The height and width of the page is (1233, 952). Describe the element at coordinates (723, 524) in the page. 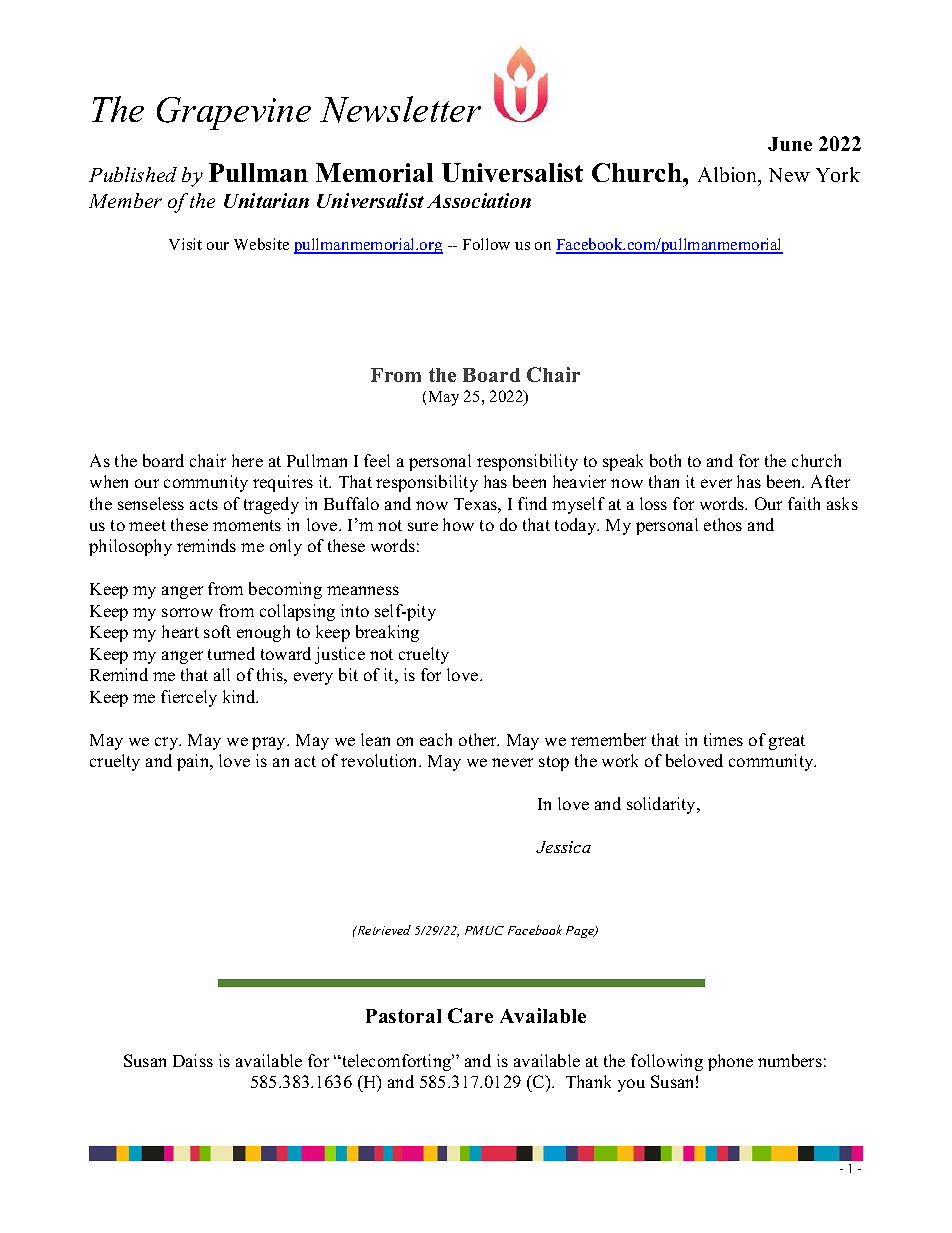

I see `ethos` at that location.
